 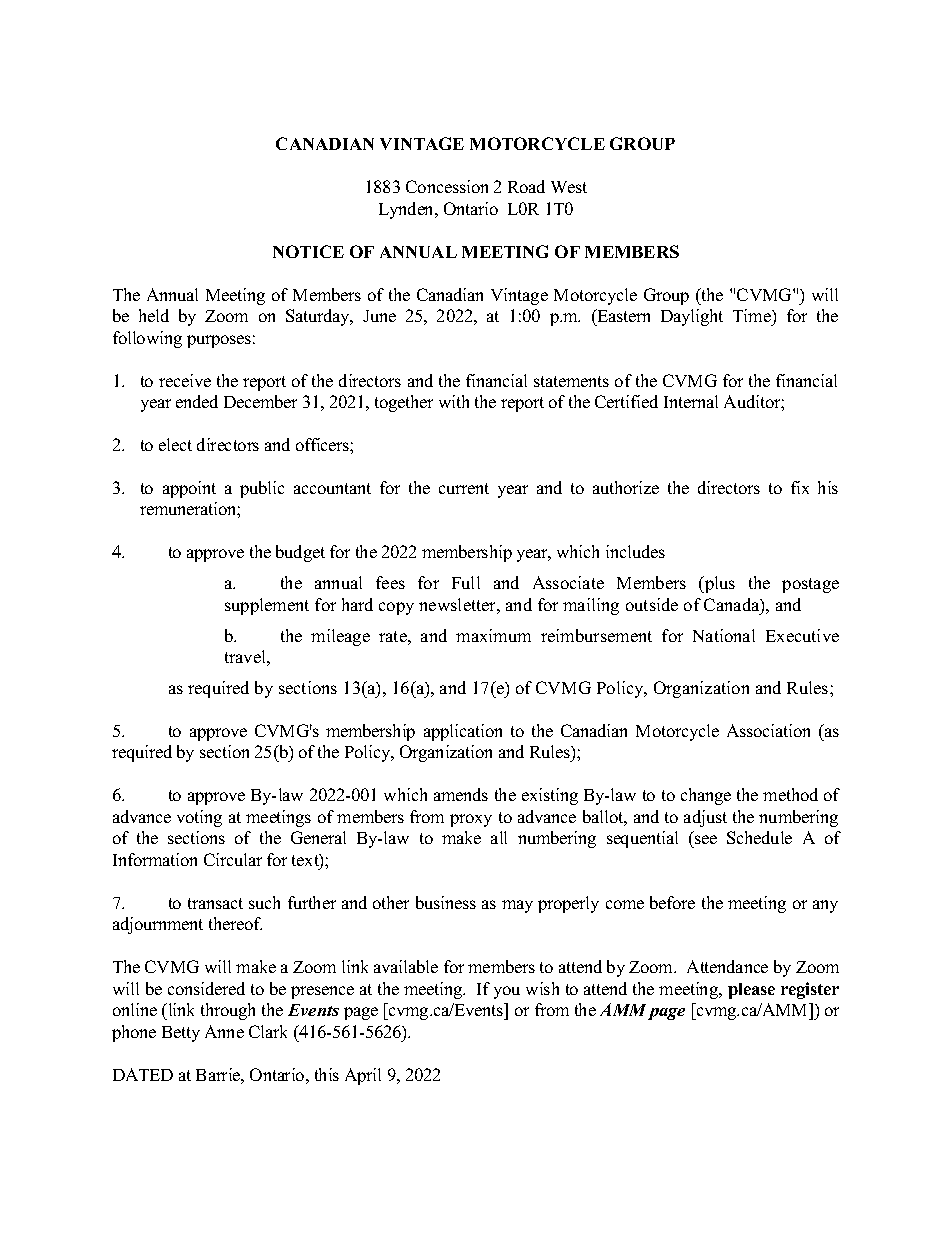 I want to click on National, so click(x=724, y=635).
